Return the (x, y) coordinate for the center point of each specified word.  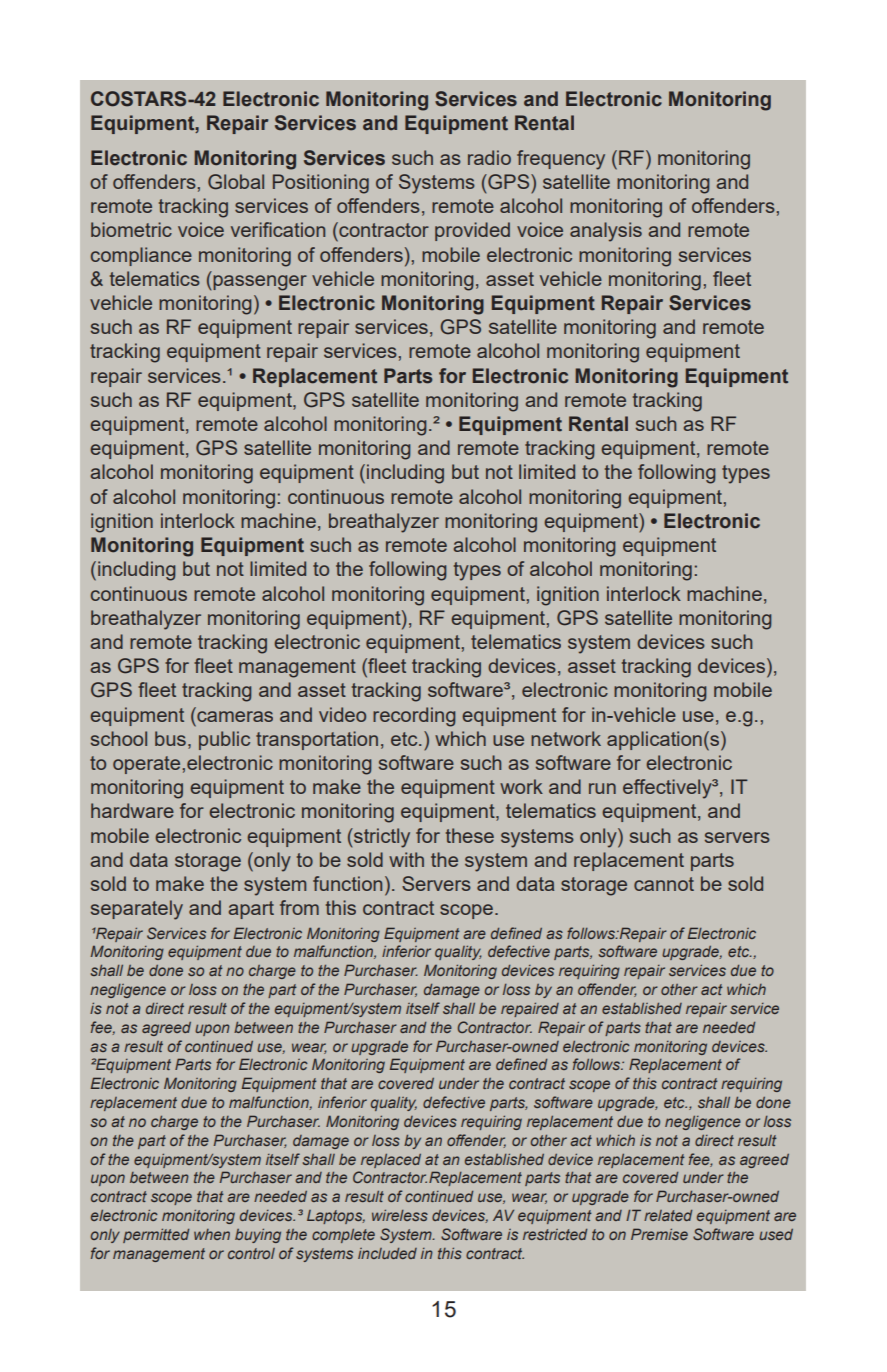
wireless (400, 1215)
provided (472, 231)
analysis (606, 232)
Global (236, 182)
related (668, 1215)
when (212, 1234)
